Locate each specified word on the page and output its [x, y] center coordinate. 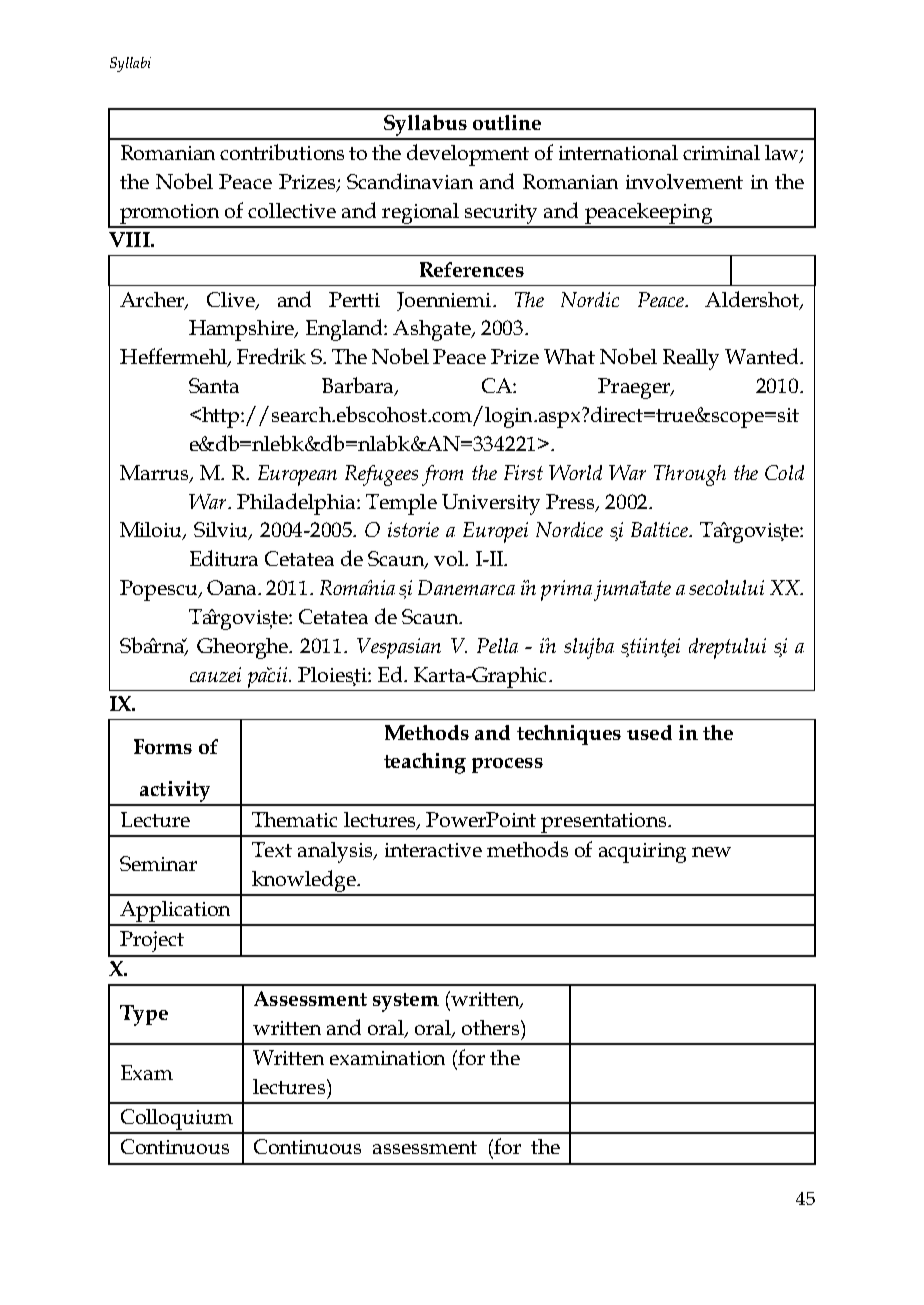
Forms [163, 746]
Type [144, 1015]
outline [507, 122]
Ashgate [433, 330]
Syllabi [130, 64]
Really [691, 359]
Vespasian [399, 648]
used [649, 732]
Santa [214, 385]
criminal [721, 152]
